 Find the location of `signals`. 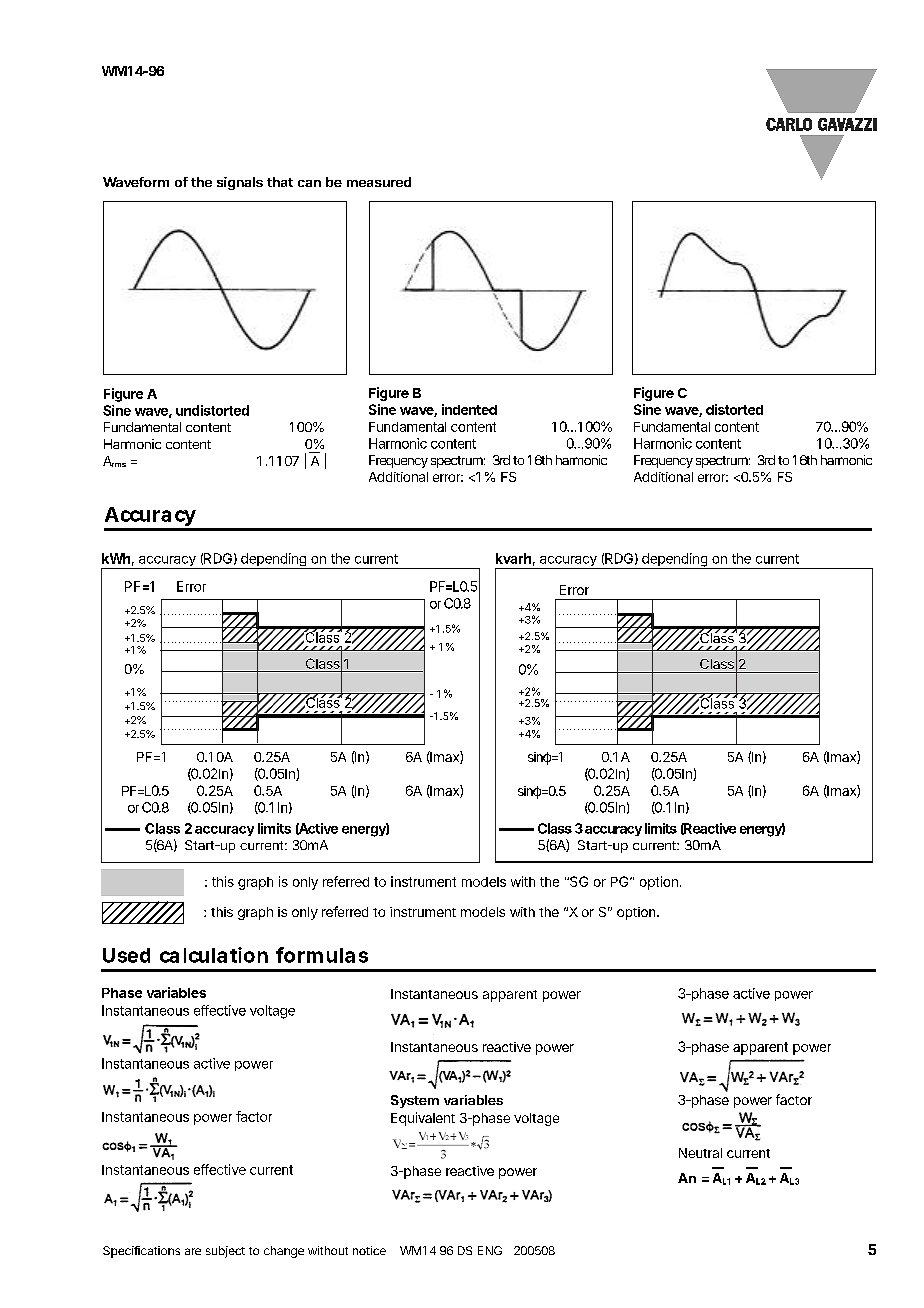

signals is located at coordinates (240, 183).
